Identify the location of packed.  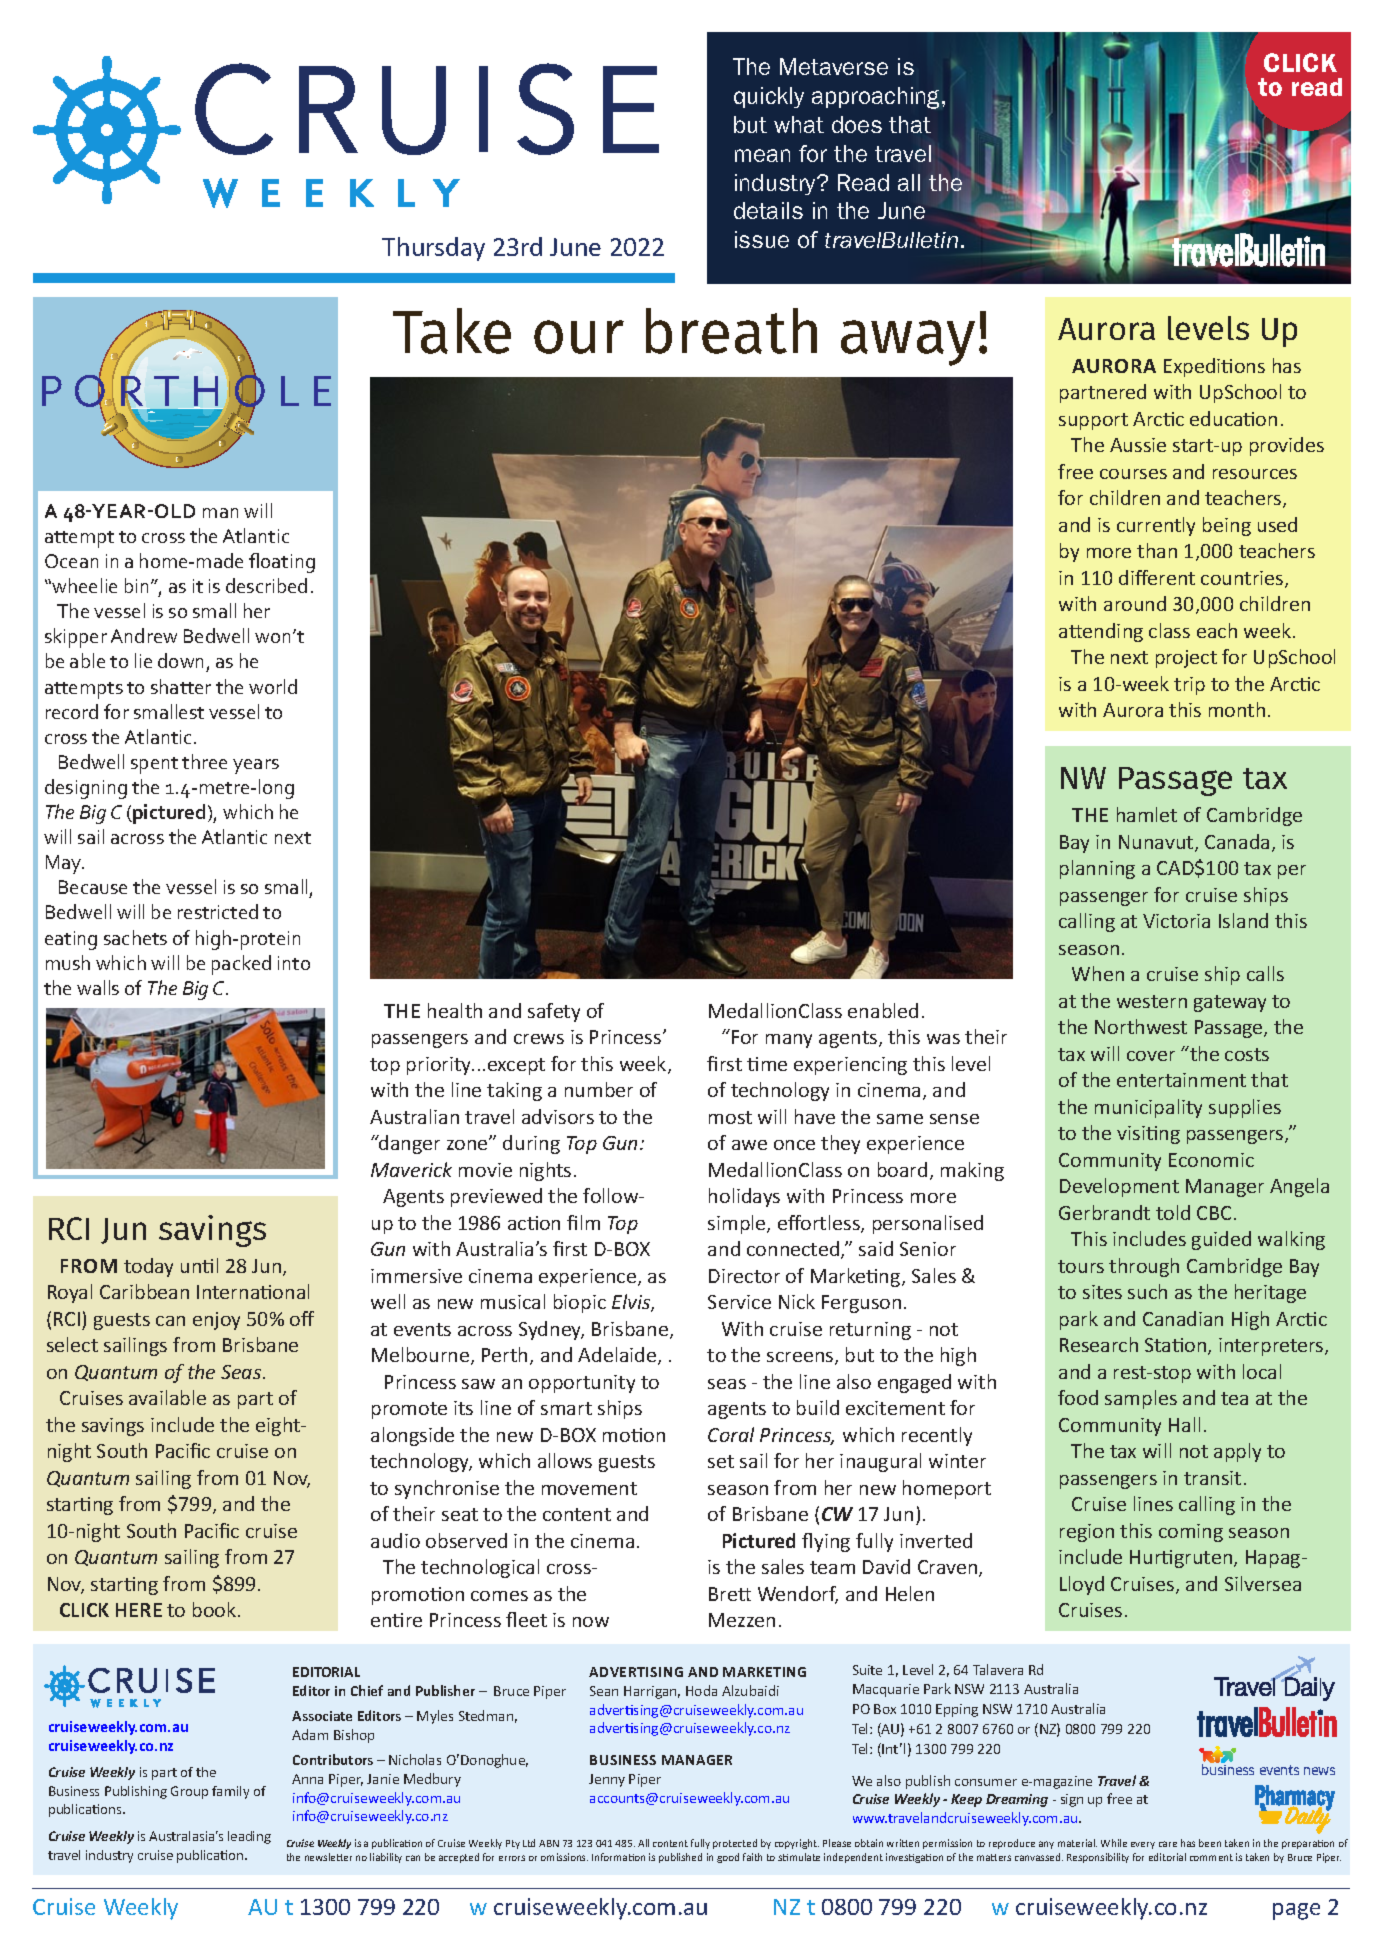
(241, 965).
